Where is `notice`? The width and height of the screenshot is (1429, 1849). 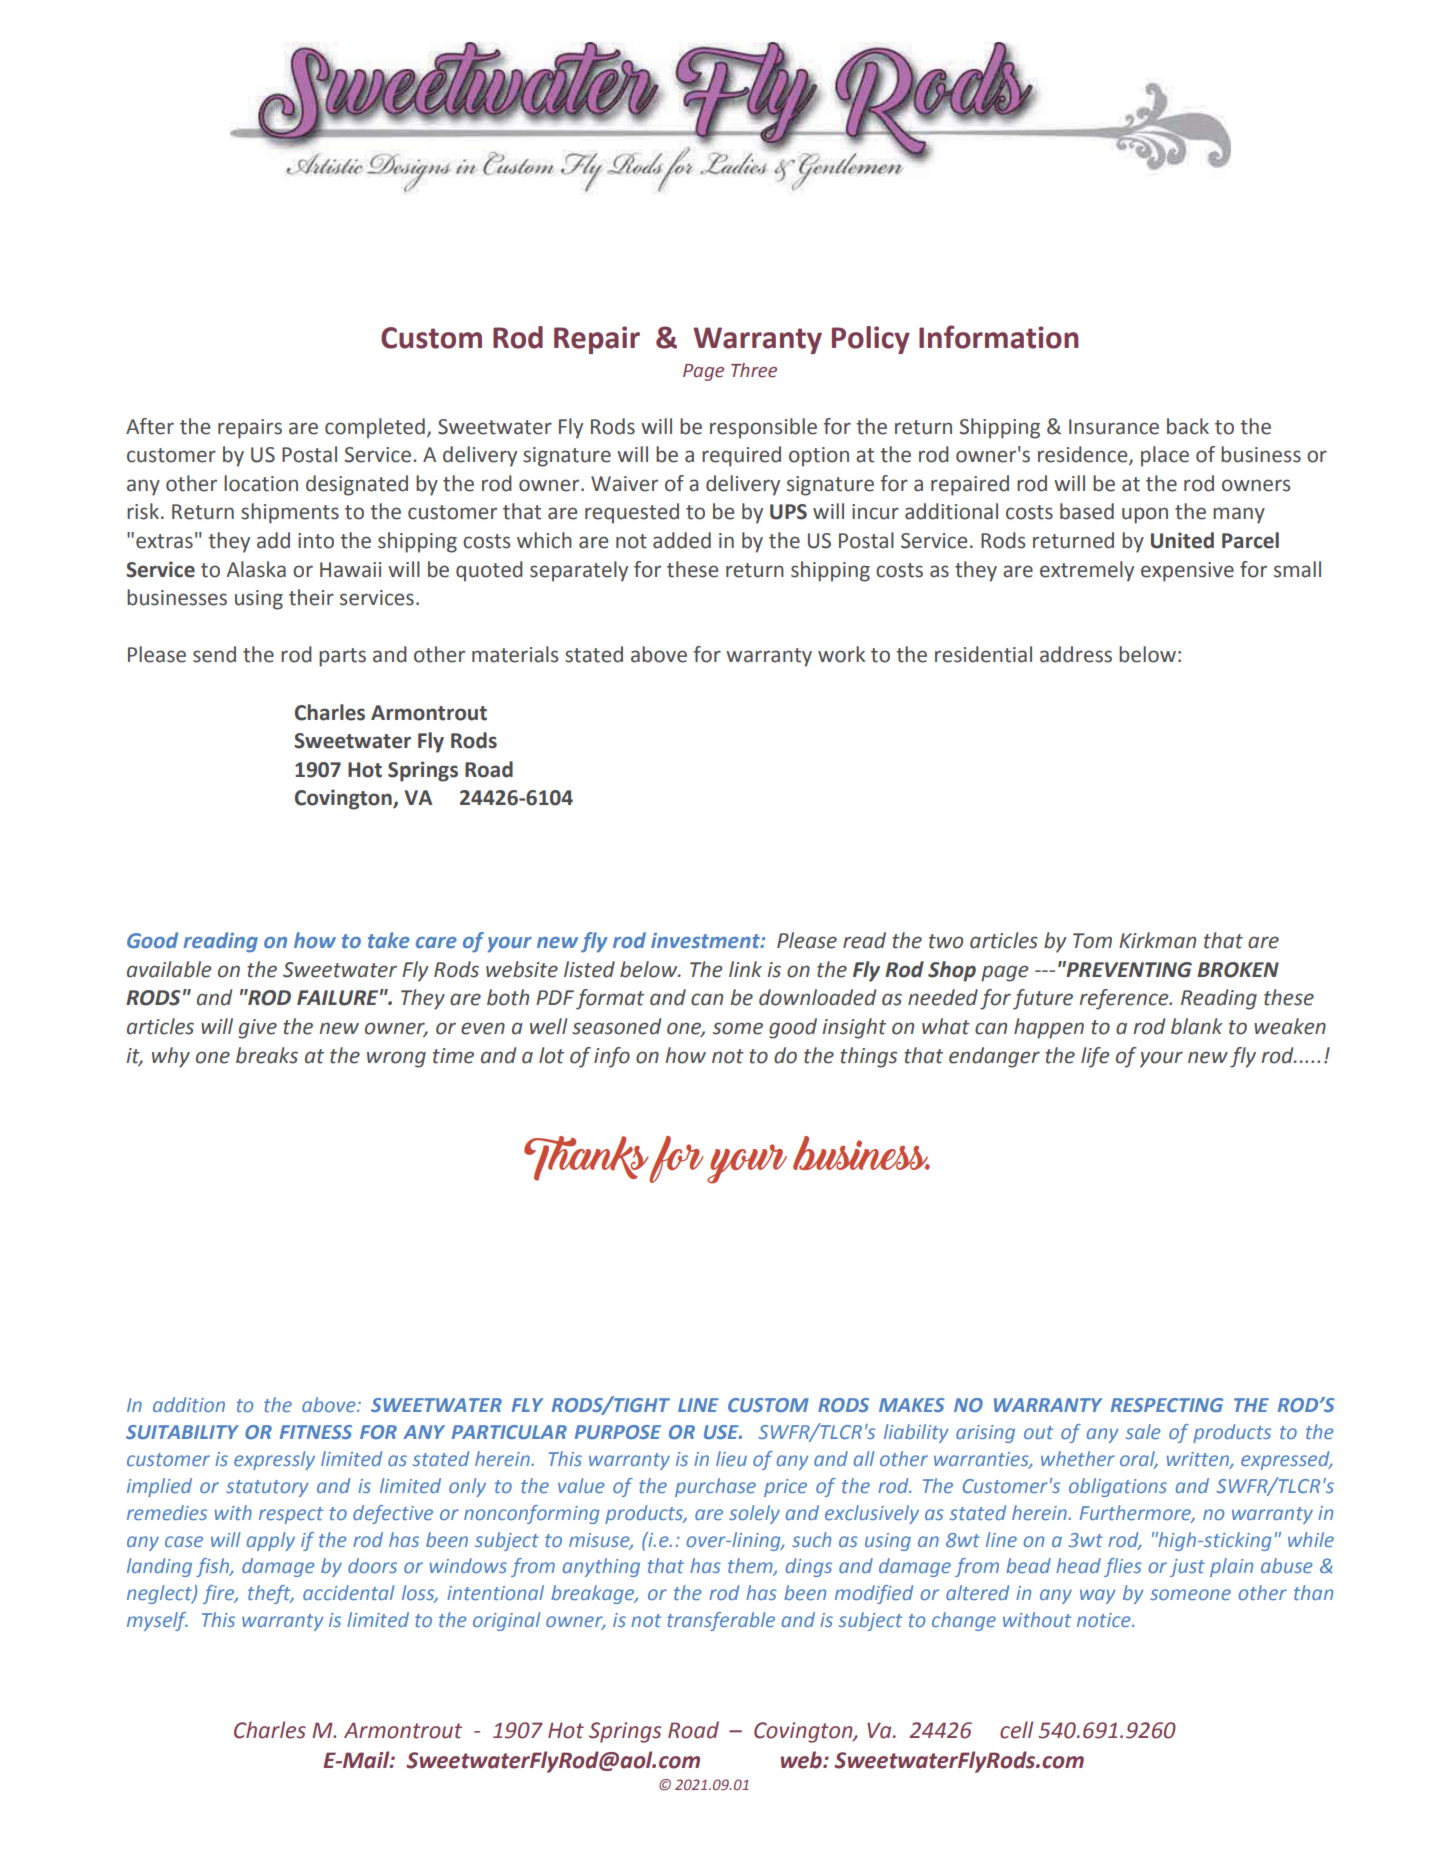 notice is located at coordinates (1105, 1620).
